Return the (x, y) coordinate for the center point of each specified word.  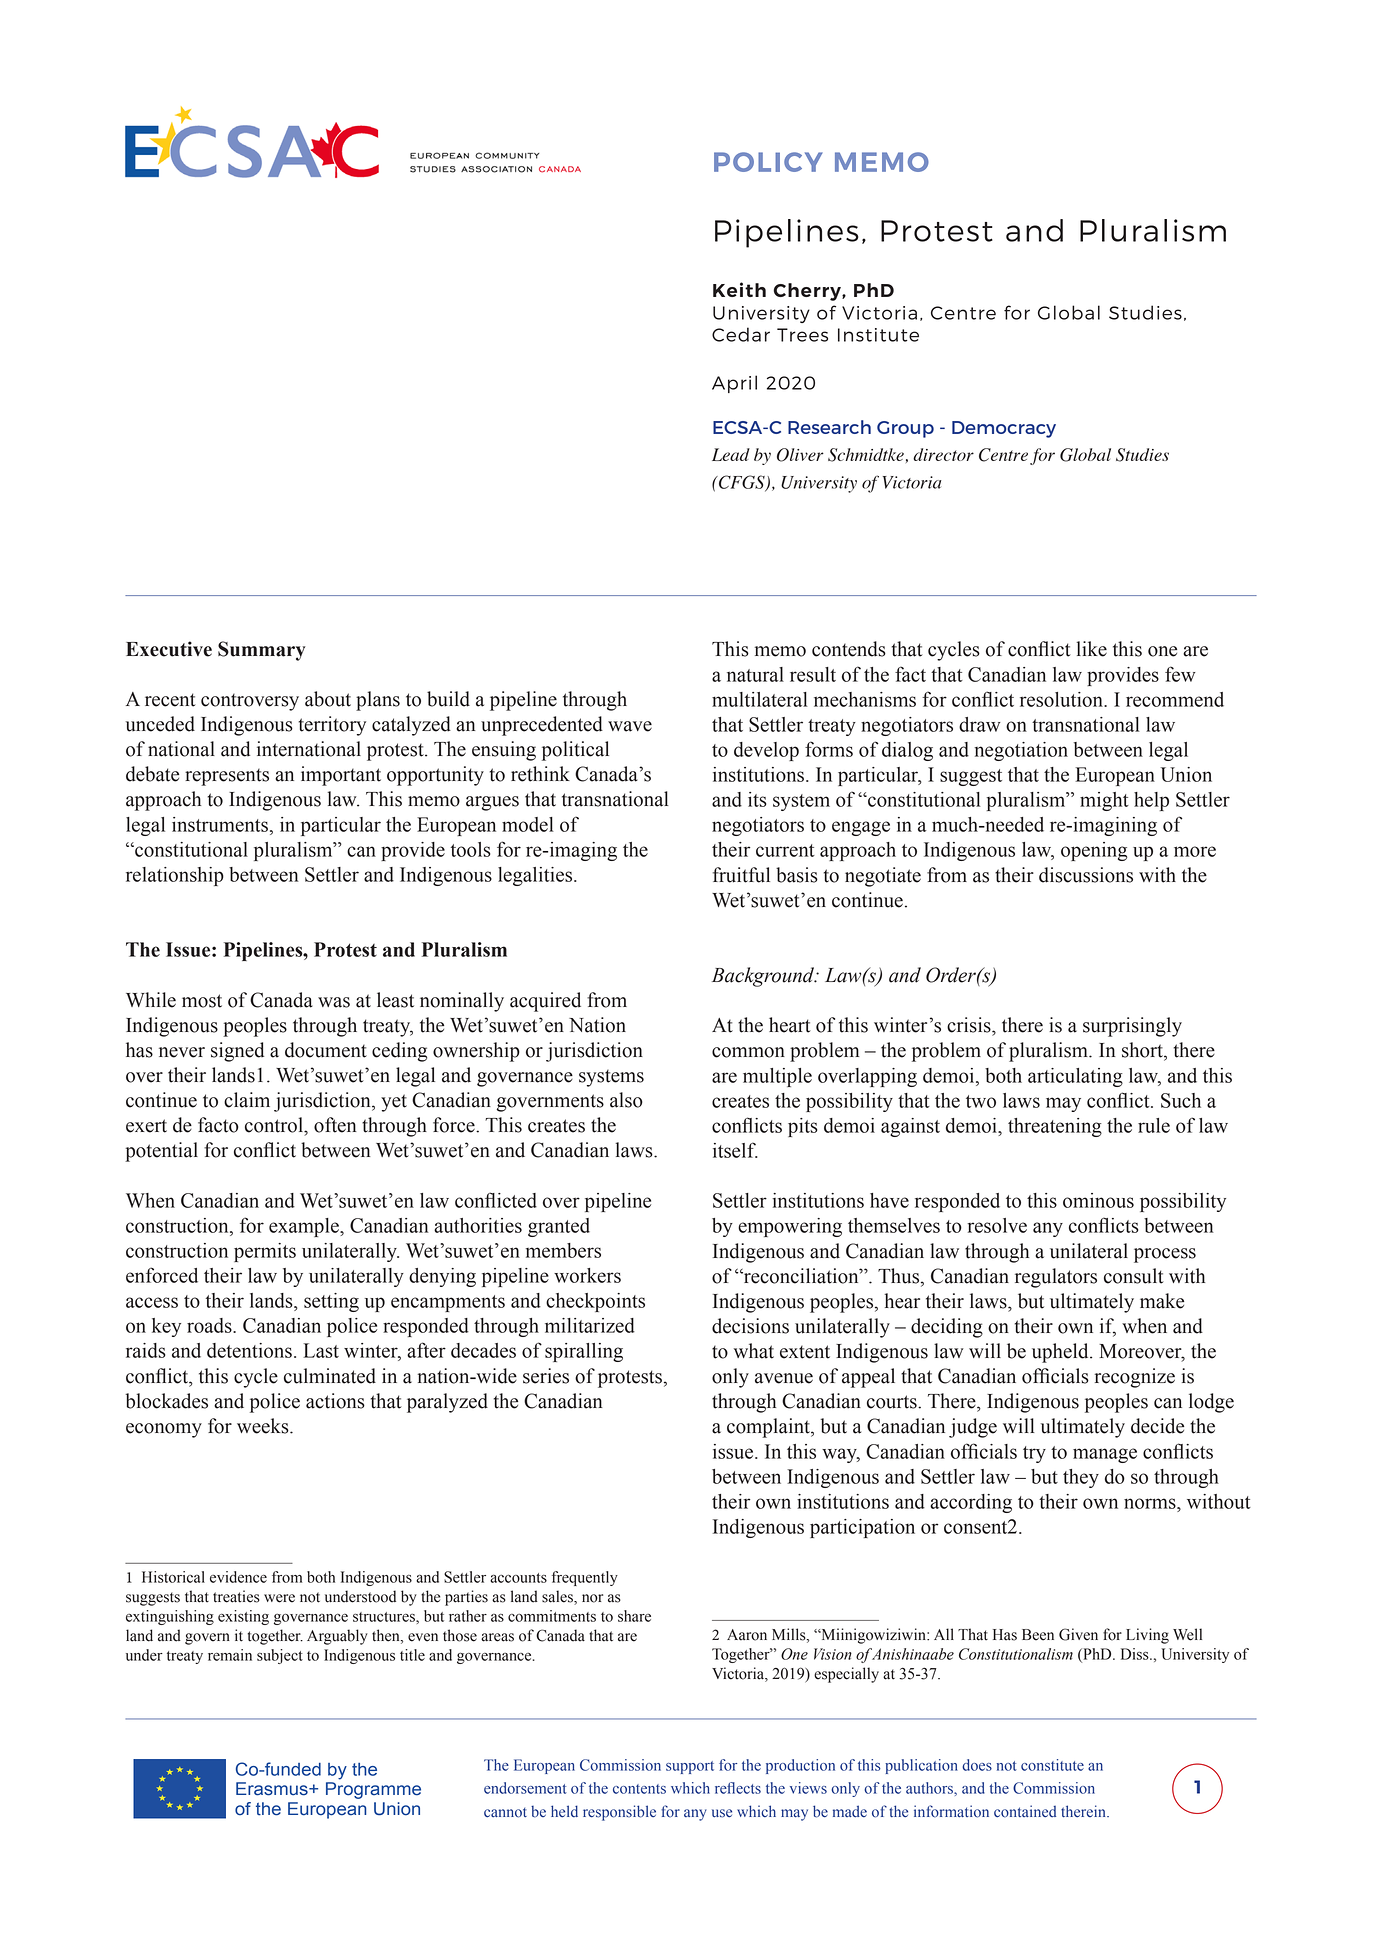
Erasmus (273, 1789)
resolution (1062, 699)
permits (265, 1252)
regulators (1056, 1278)
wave (630, 726)
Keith (739, 289)
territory (332, 726)
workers (587, 1275)
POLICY (768, 162)
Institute (878, 335)
